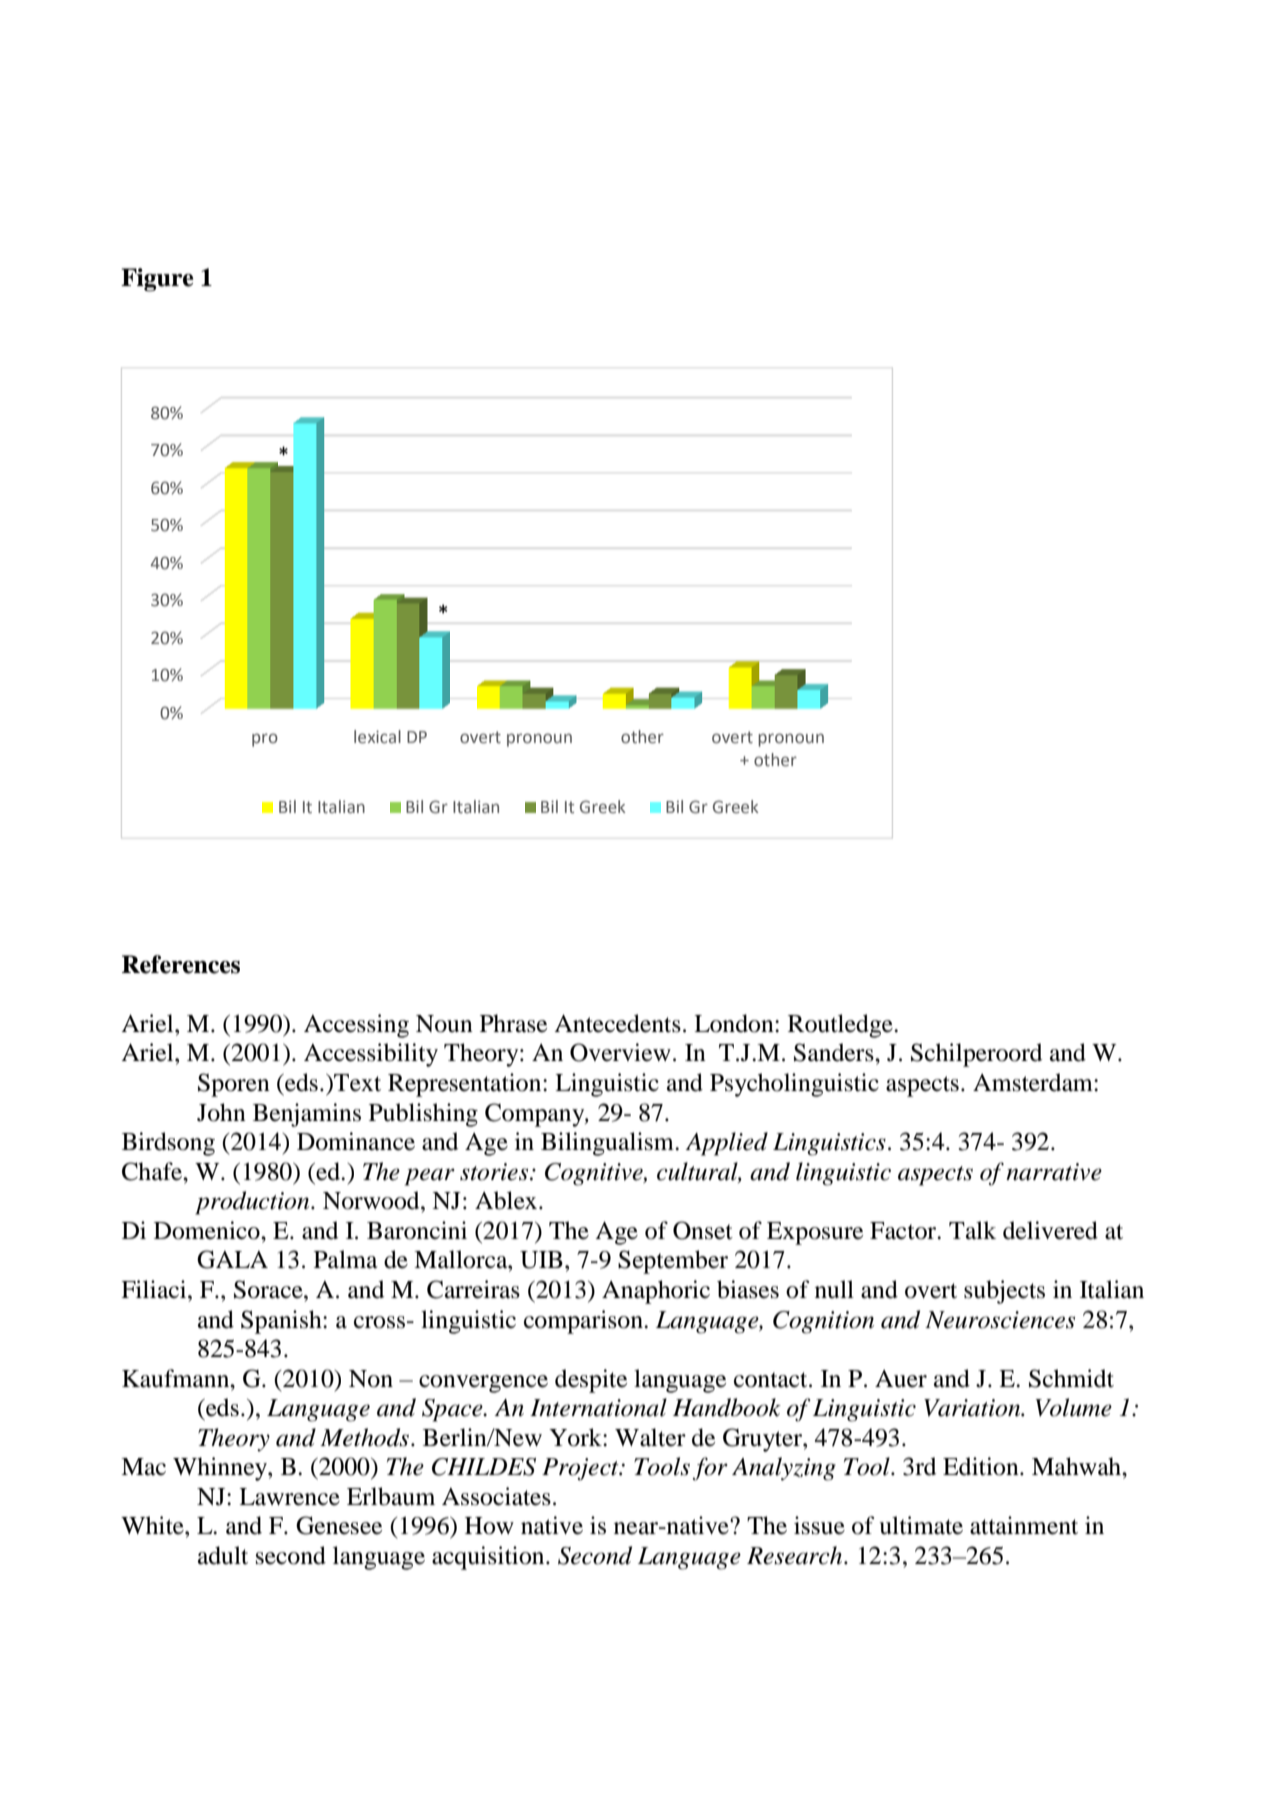  I want to click on Lawrence, so click(289, 1497).
